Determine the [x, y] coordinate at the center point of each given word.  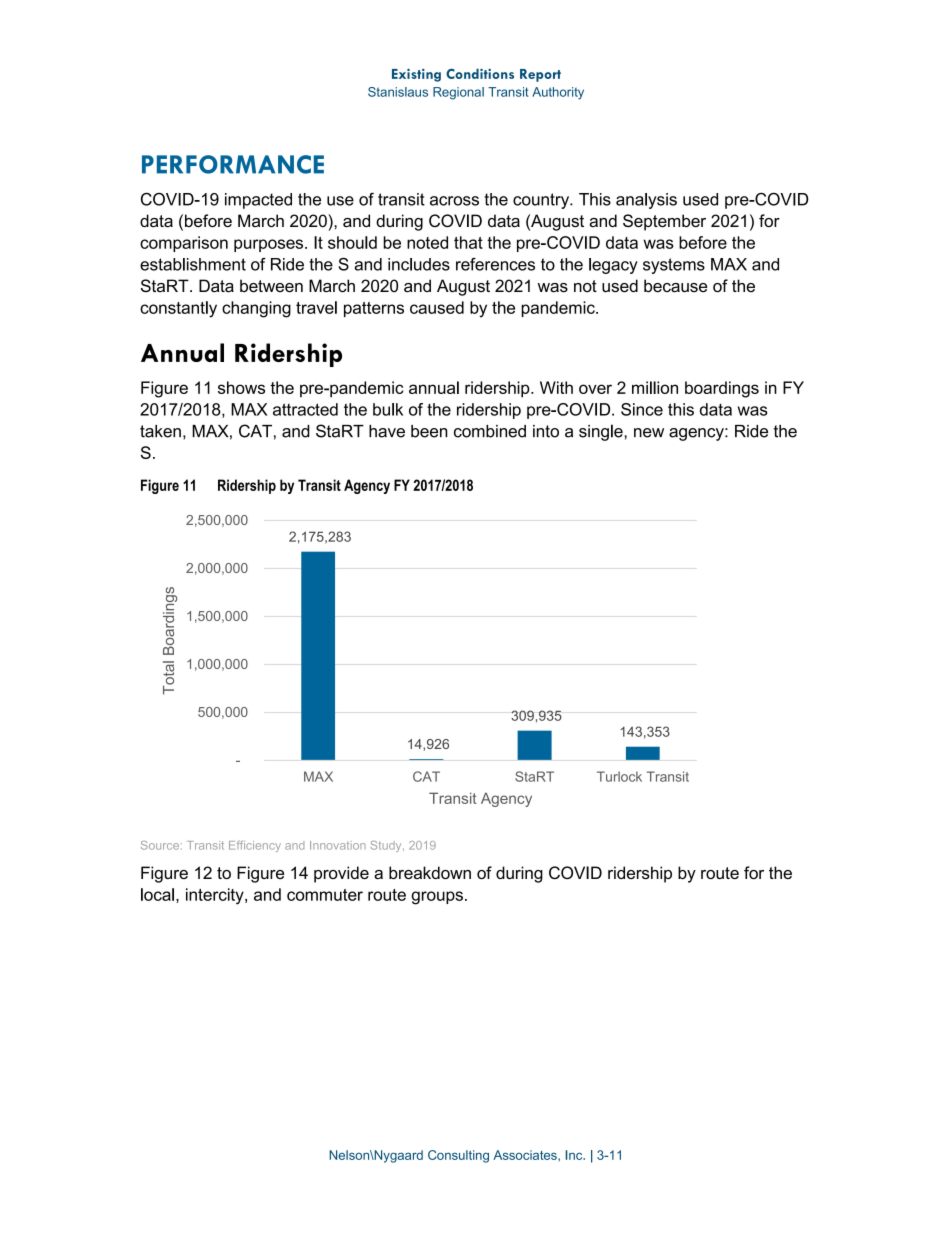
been [429, 431]
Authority [558, 93]
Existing [416, 75]
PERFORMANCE [233, 164]
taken [160, 431]
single [602, 432]
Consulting [458, 1156]
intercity [216, 896]
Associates [526, 1155]
